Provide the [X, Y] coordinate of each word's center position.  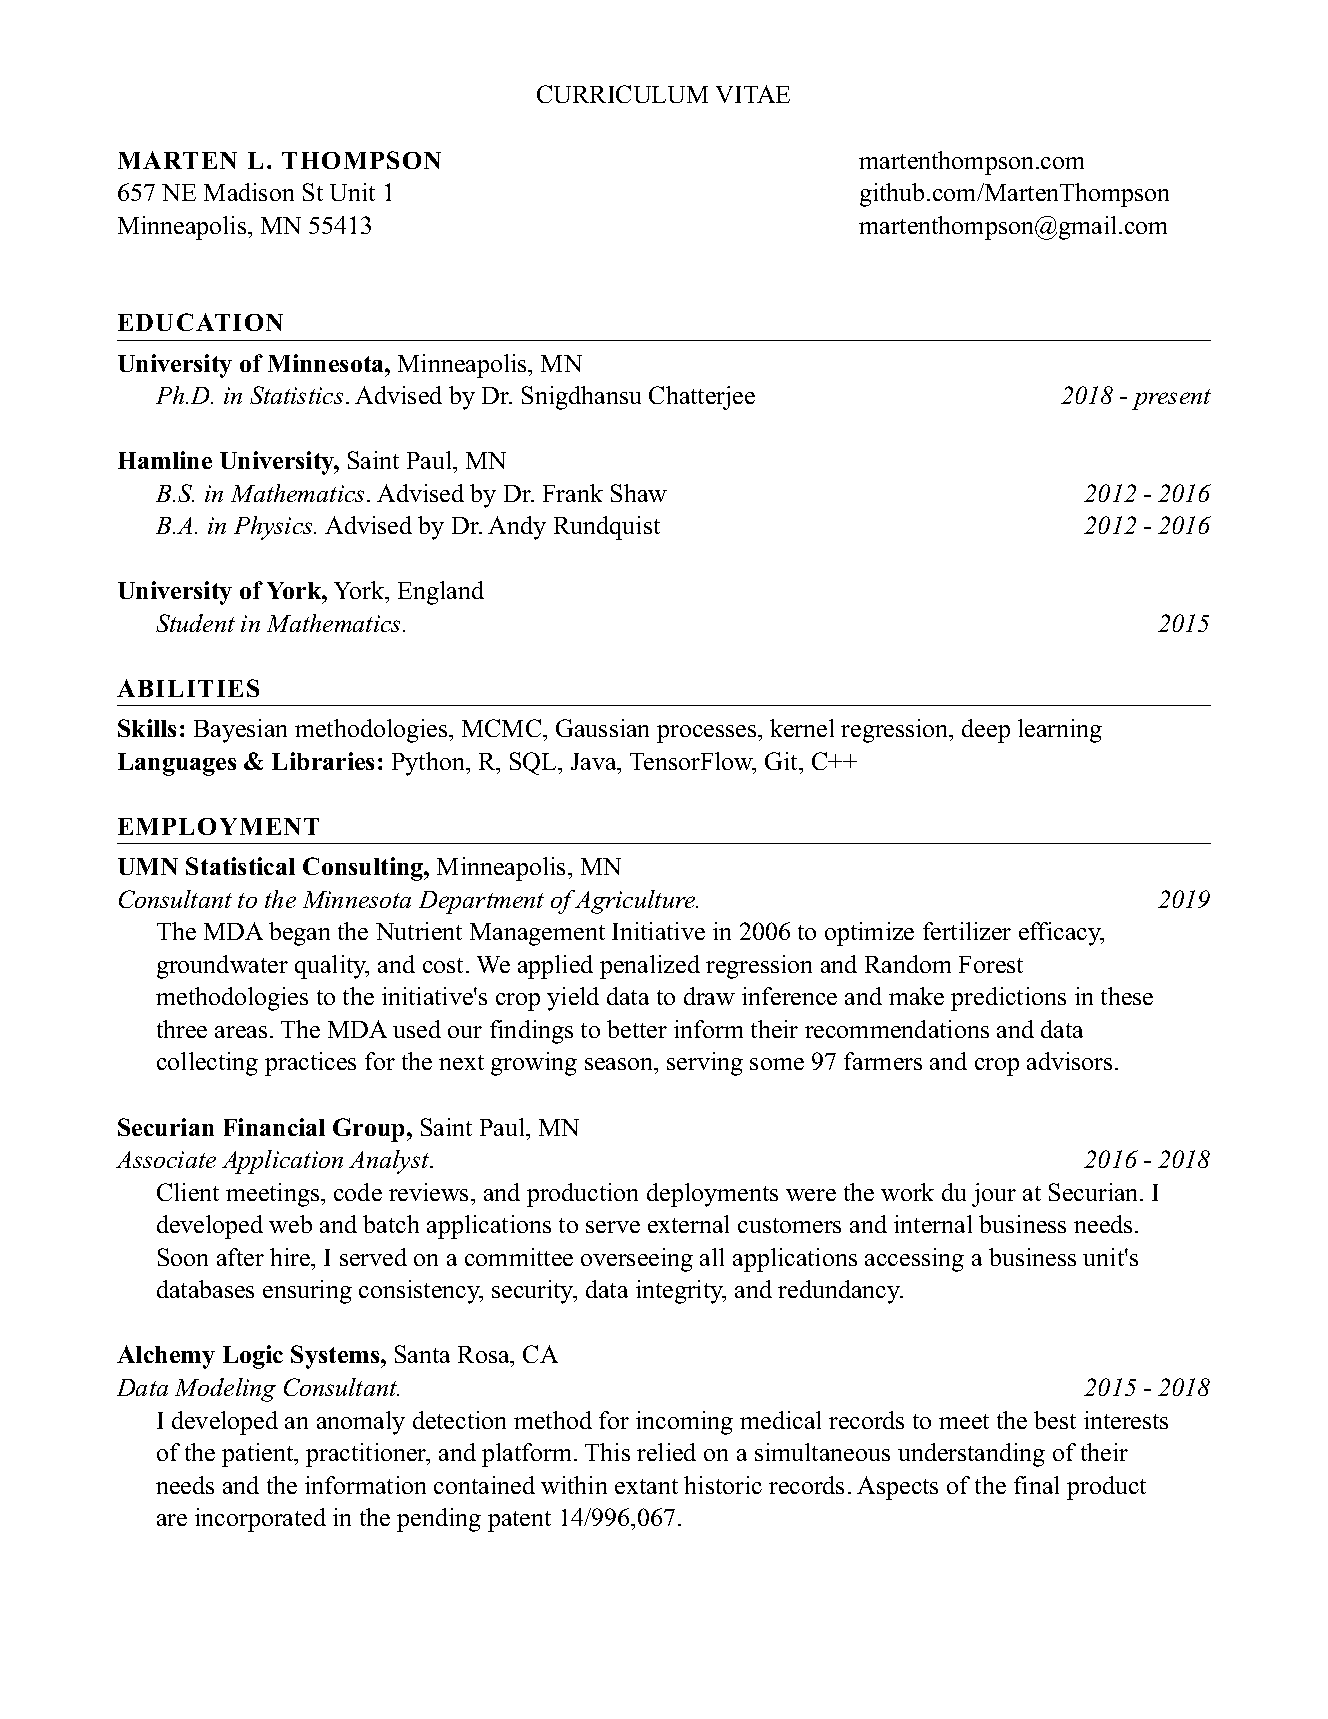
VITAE [753, 94]
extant [646, 1486]
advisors [1069, 1061]
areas [241, 1032]
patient [259, 1455]
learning [1060, 731]
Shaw [639, 493]
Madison [249, 192]
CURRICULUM [622, 94]
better [637, 1029]
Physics [275, 528]
